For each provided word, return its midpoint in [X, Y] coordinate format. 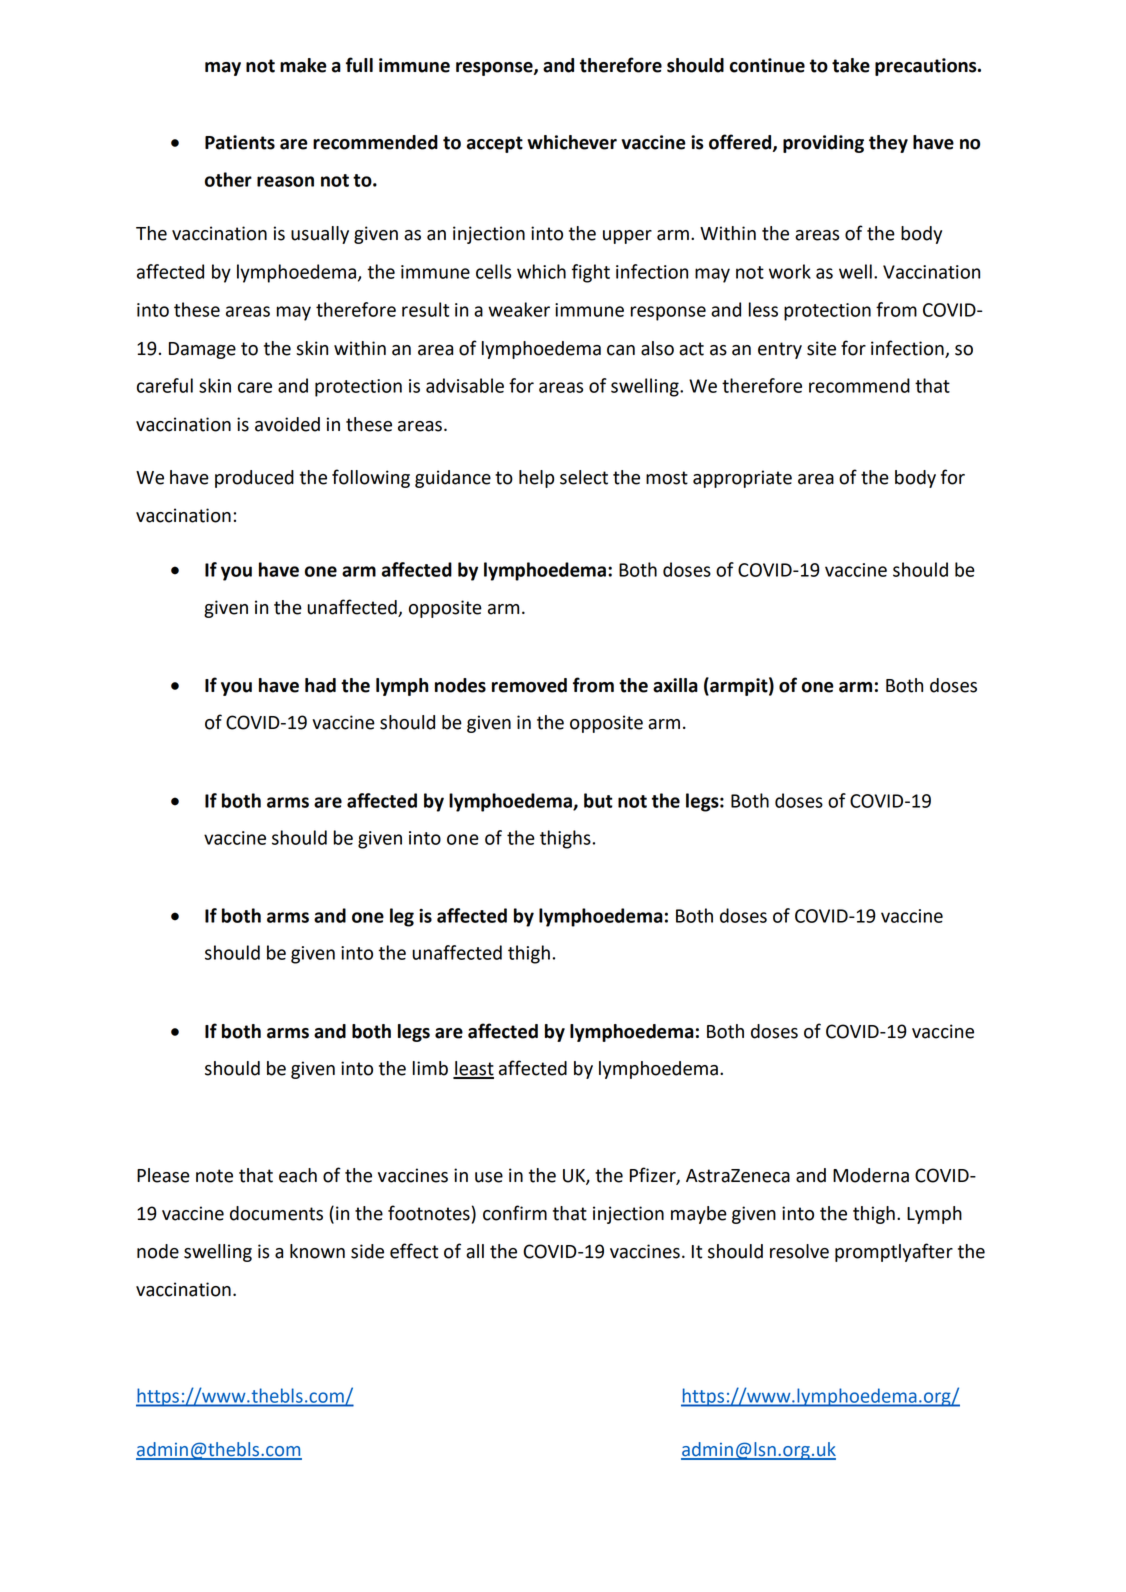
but [598, 800]
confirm [515, 1213]
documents [276, 1213]
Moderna [871, 1175]
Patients [240, 142]
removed [529, 685]
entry [780, 350]
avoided [287, 424]
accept [495, 144]
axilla [675, 685]
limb [430, 1068]
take [851, 65]
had [320, 685]
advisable [465, 385]
